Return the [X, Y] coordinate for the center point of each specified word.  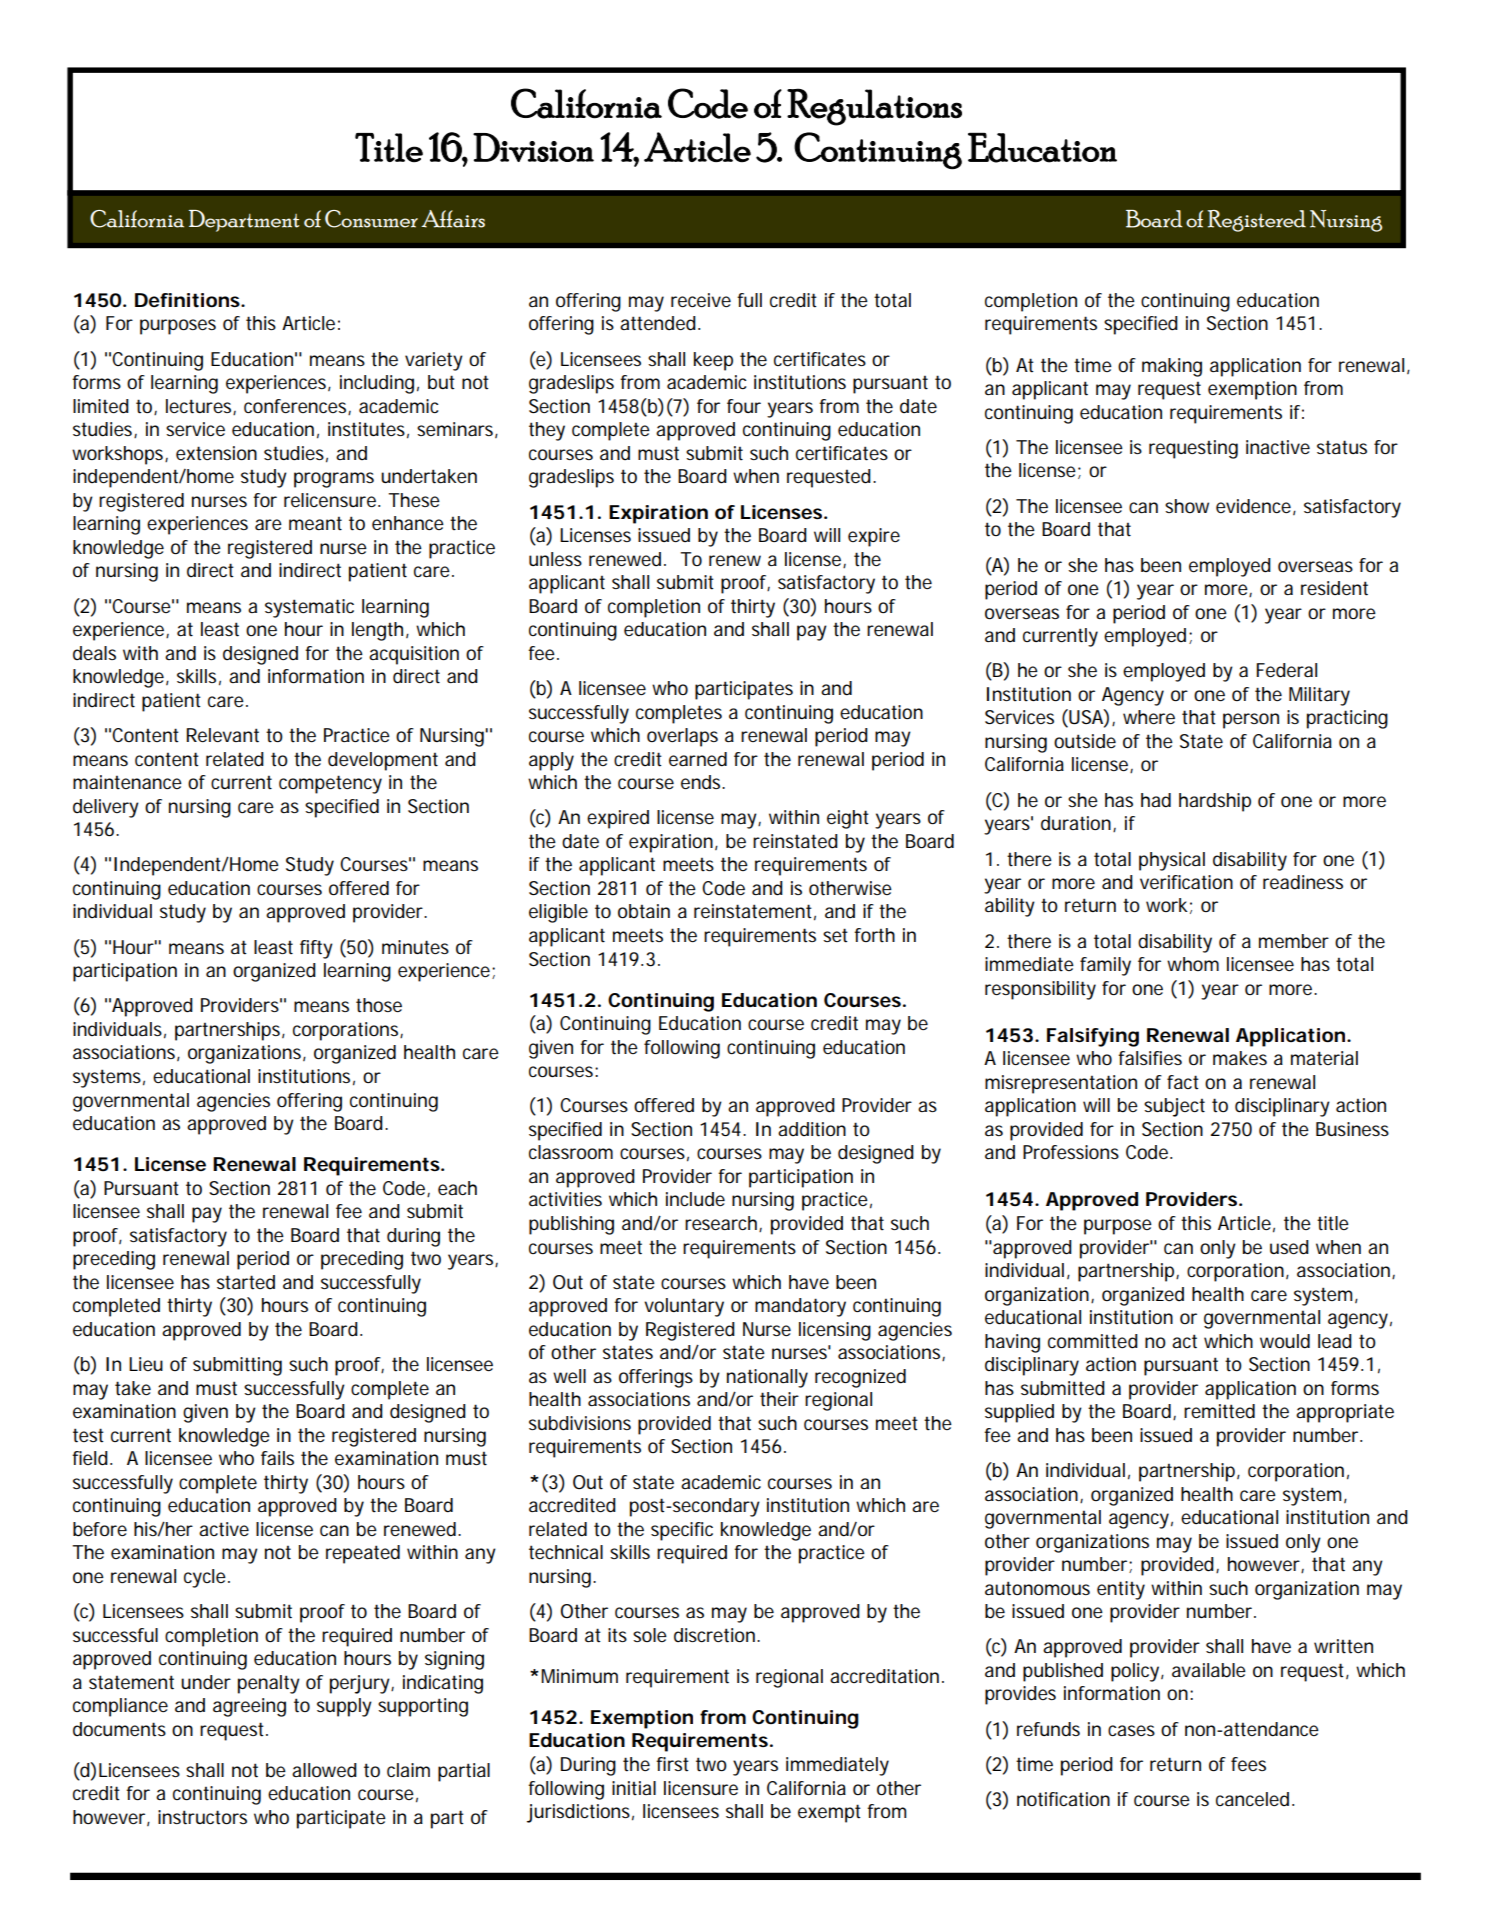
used [1289, 1247]
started [246, 1282]
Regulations [874, 107]
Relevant [223, 735]
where [1149, 717]
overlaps [682, 737]
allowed [324, 1770]
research [722, 1224]
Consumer [371, 219]
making [1172, 367]
